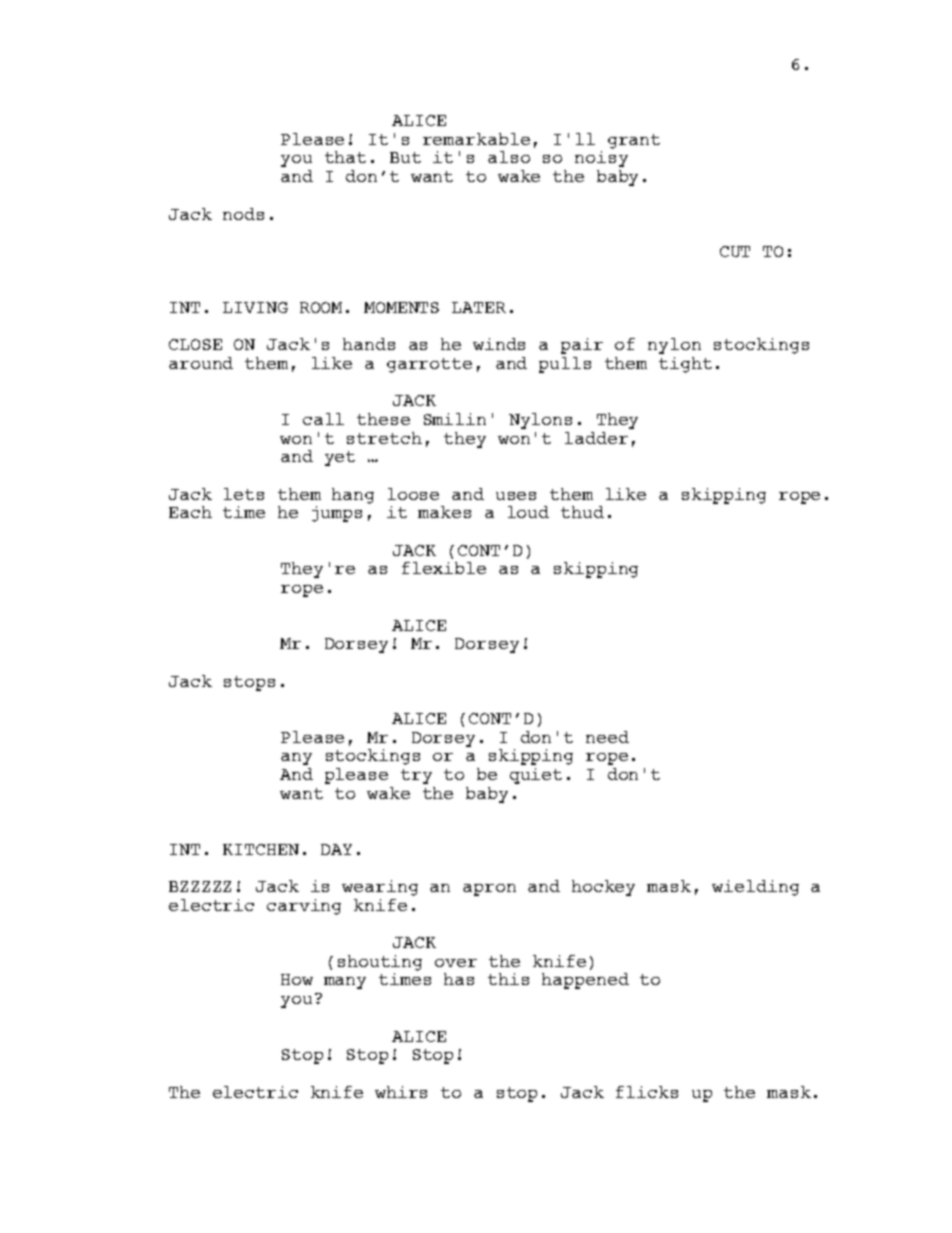 The height and width of the document is (1233, 952). Describe the element at coordinates (297, 979) in the document. I see `How` at that location.
